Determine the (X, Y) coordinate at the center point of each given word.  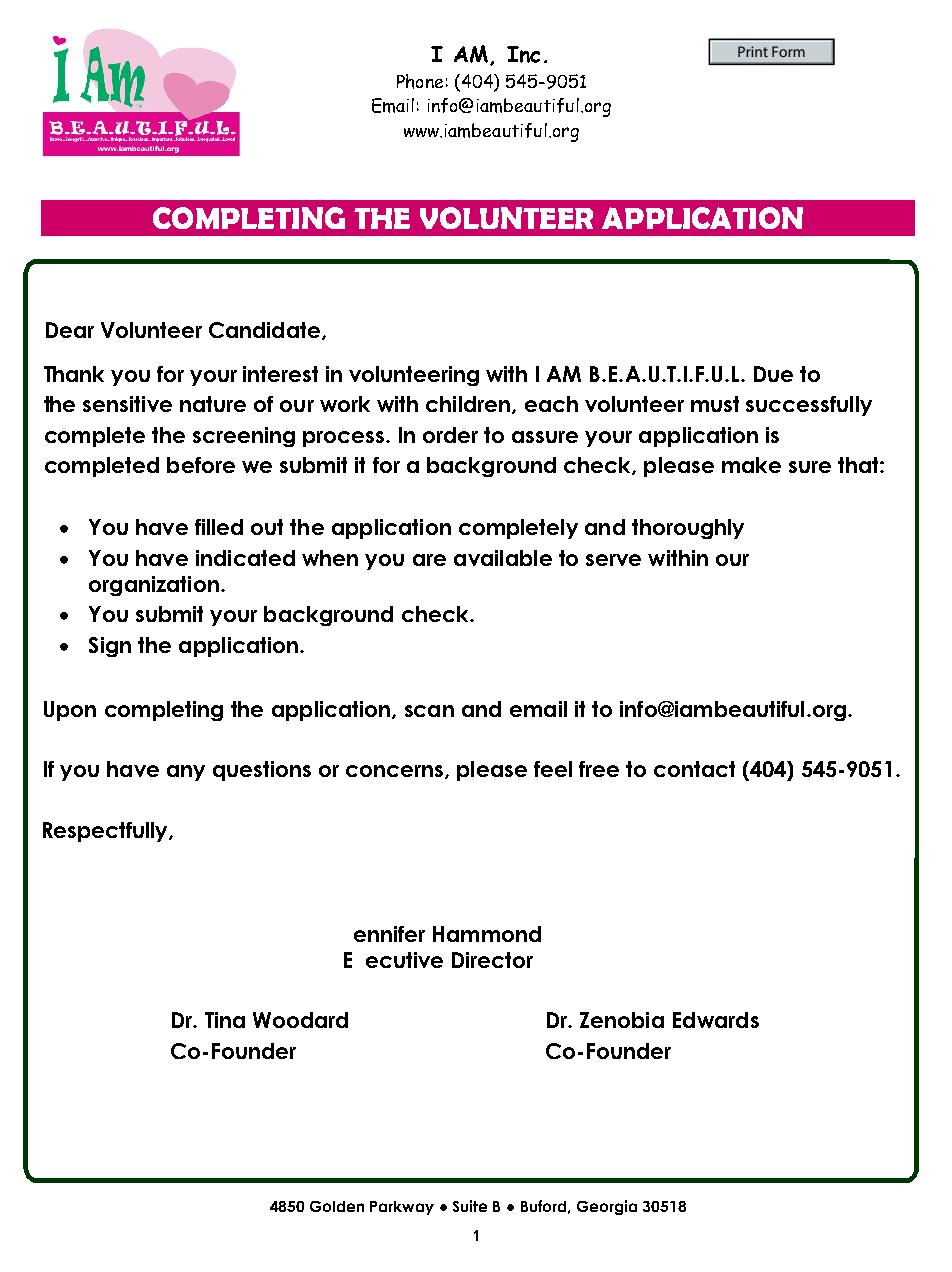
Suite (470, 1206)
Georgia (607, 1207)
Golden (337, 1206)
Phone (420, 81)
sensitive (127, 404)
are (429, 560)
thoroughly (688, 529)
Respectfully (106, 832)
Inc (523, 54)
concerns (394, 771)
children (468, 404)
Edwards (716, 1020)
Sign (110, 647)
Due (773, 374)
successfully (809, 406)
